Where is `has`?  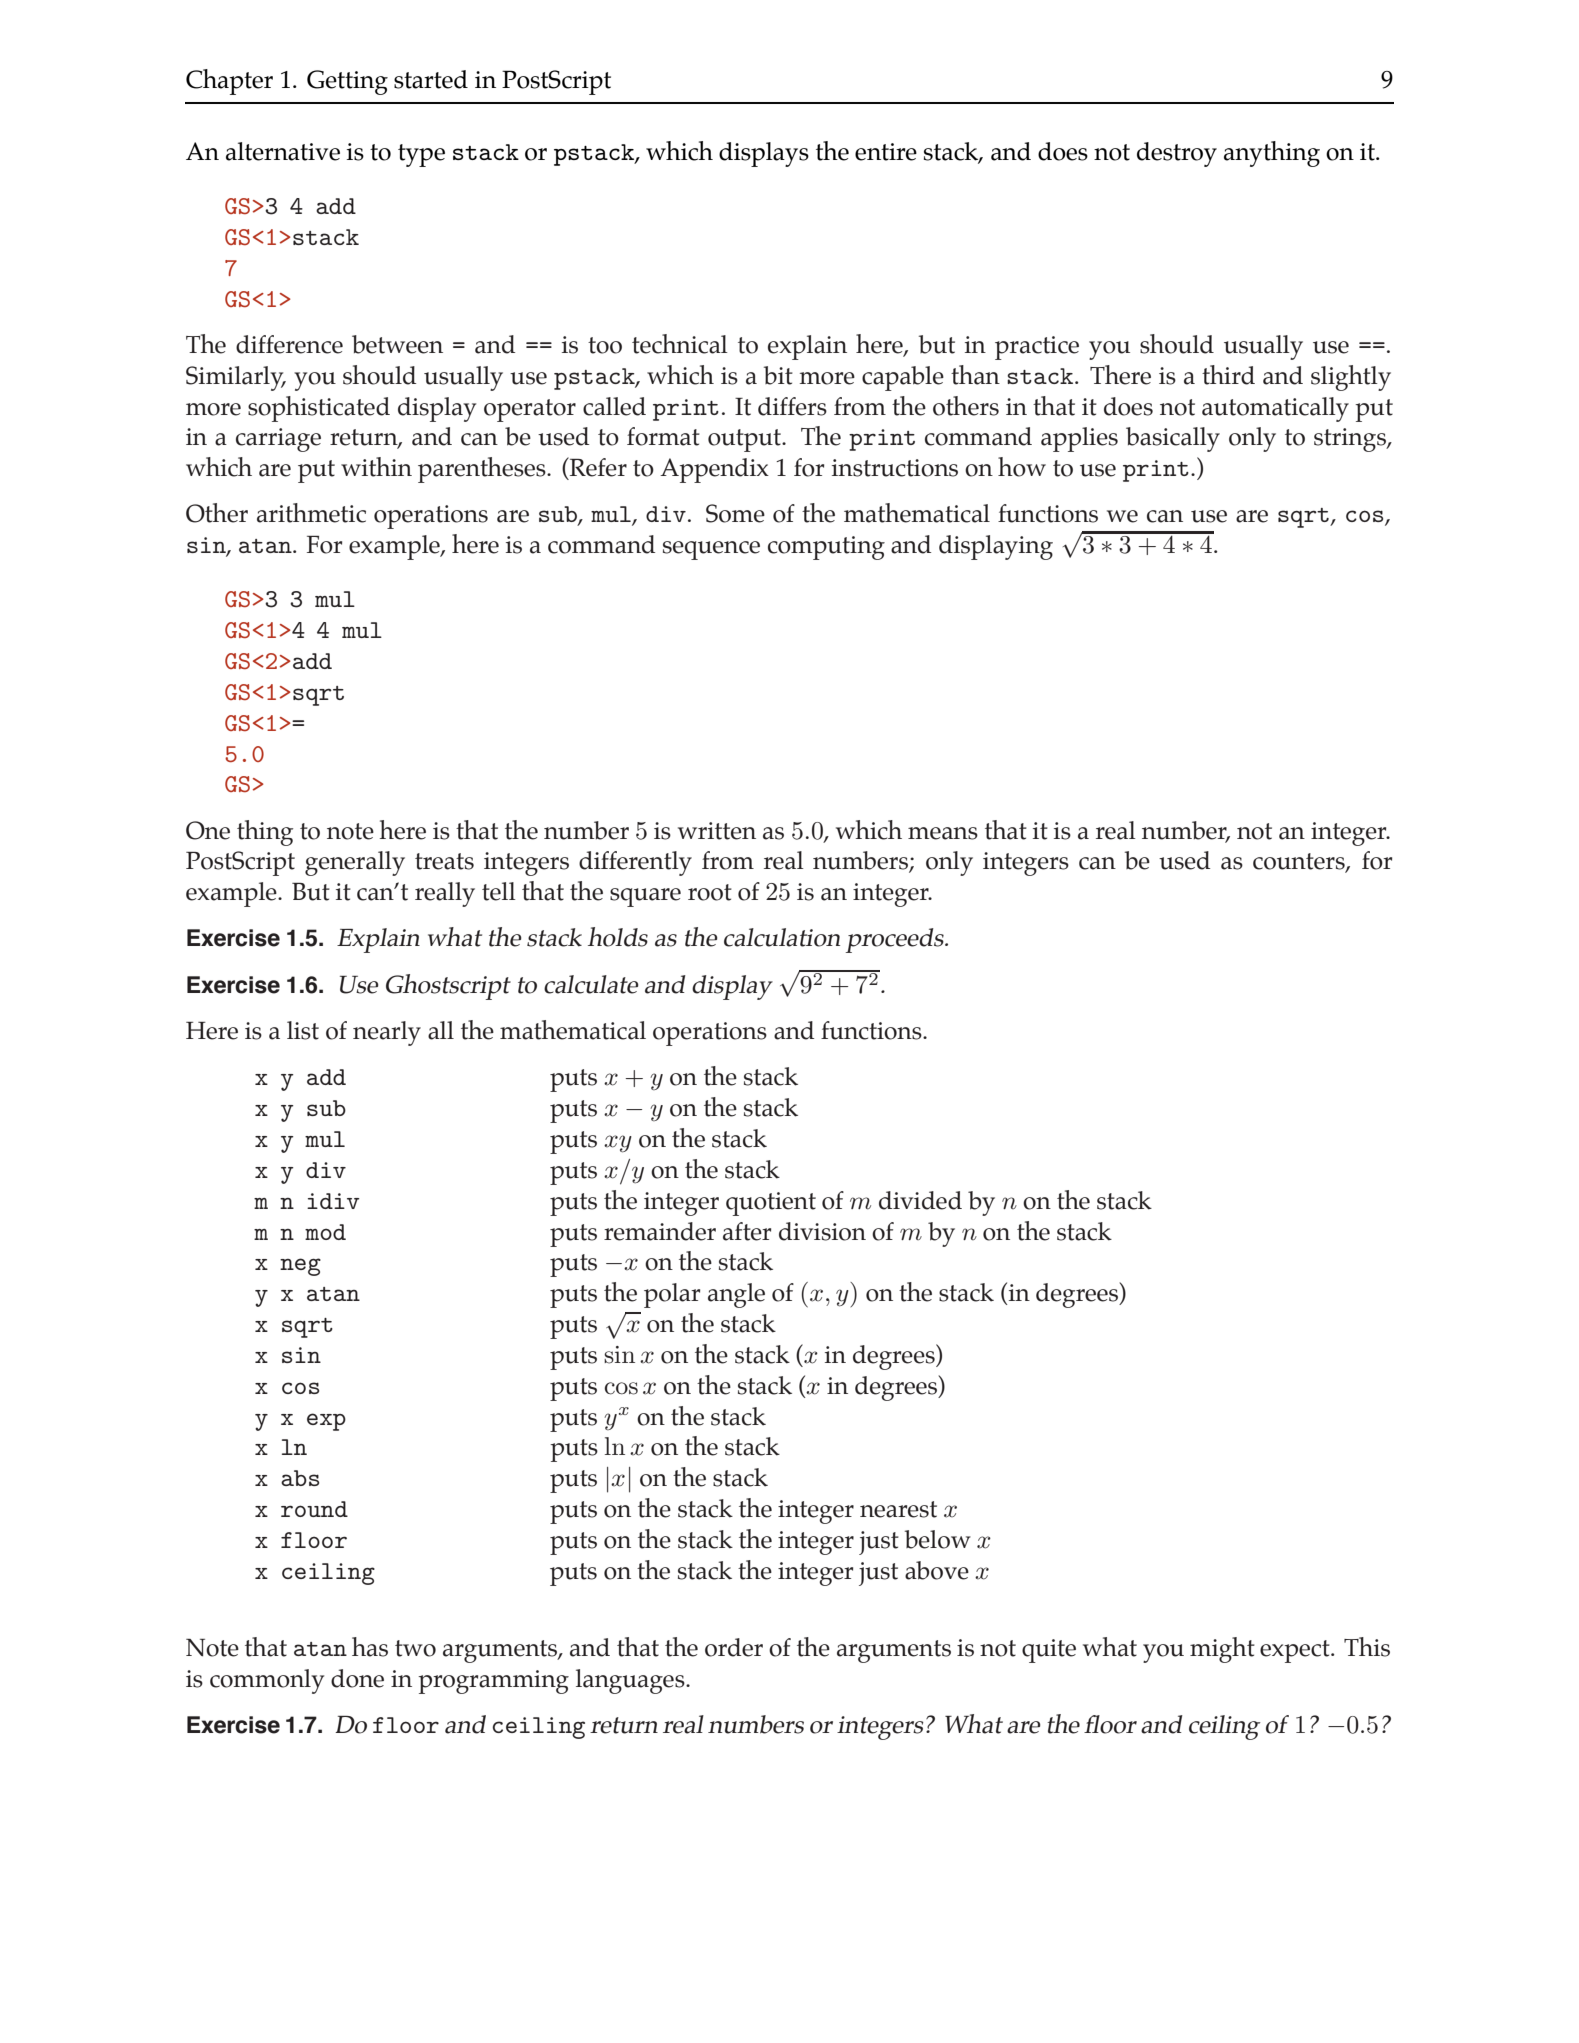
has is located at coordinates (370, 1647).
